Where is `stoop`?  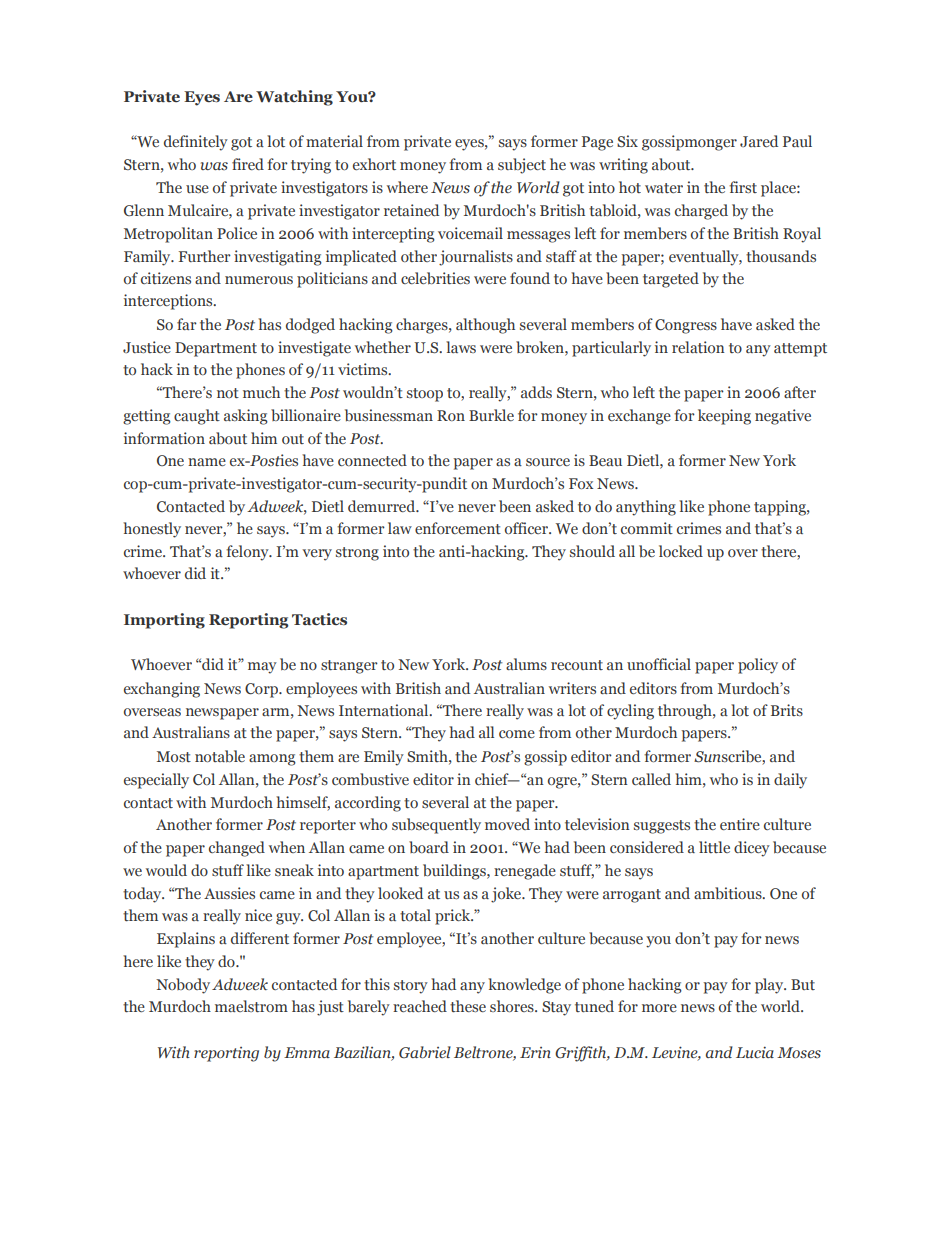
stoop is located at coordinates (425, 395).
